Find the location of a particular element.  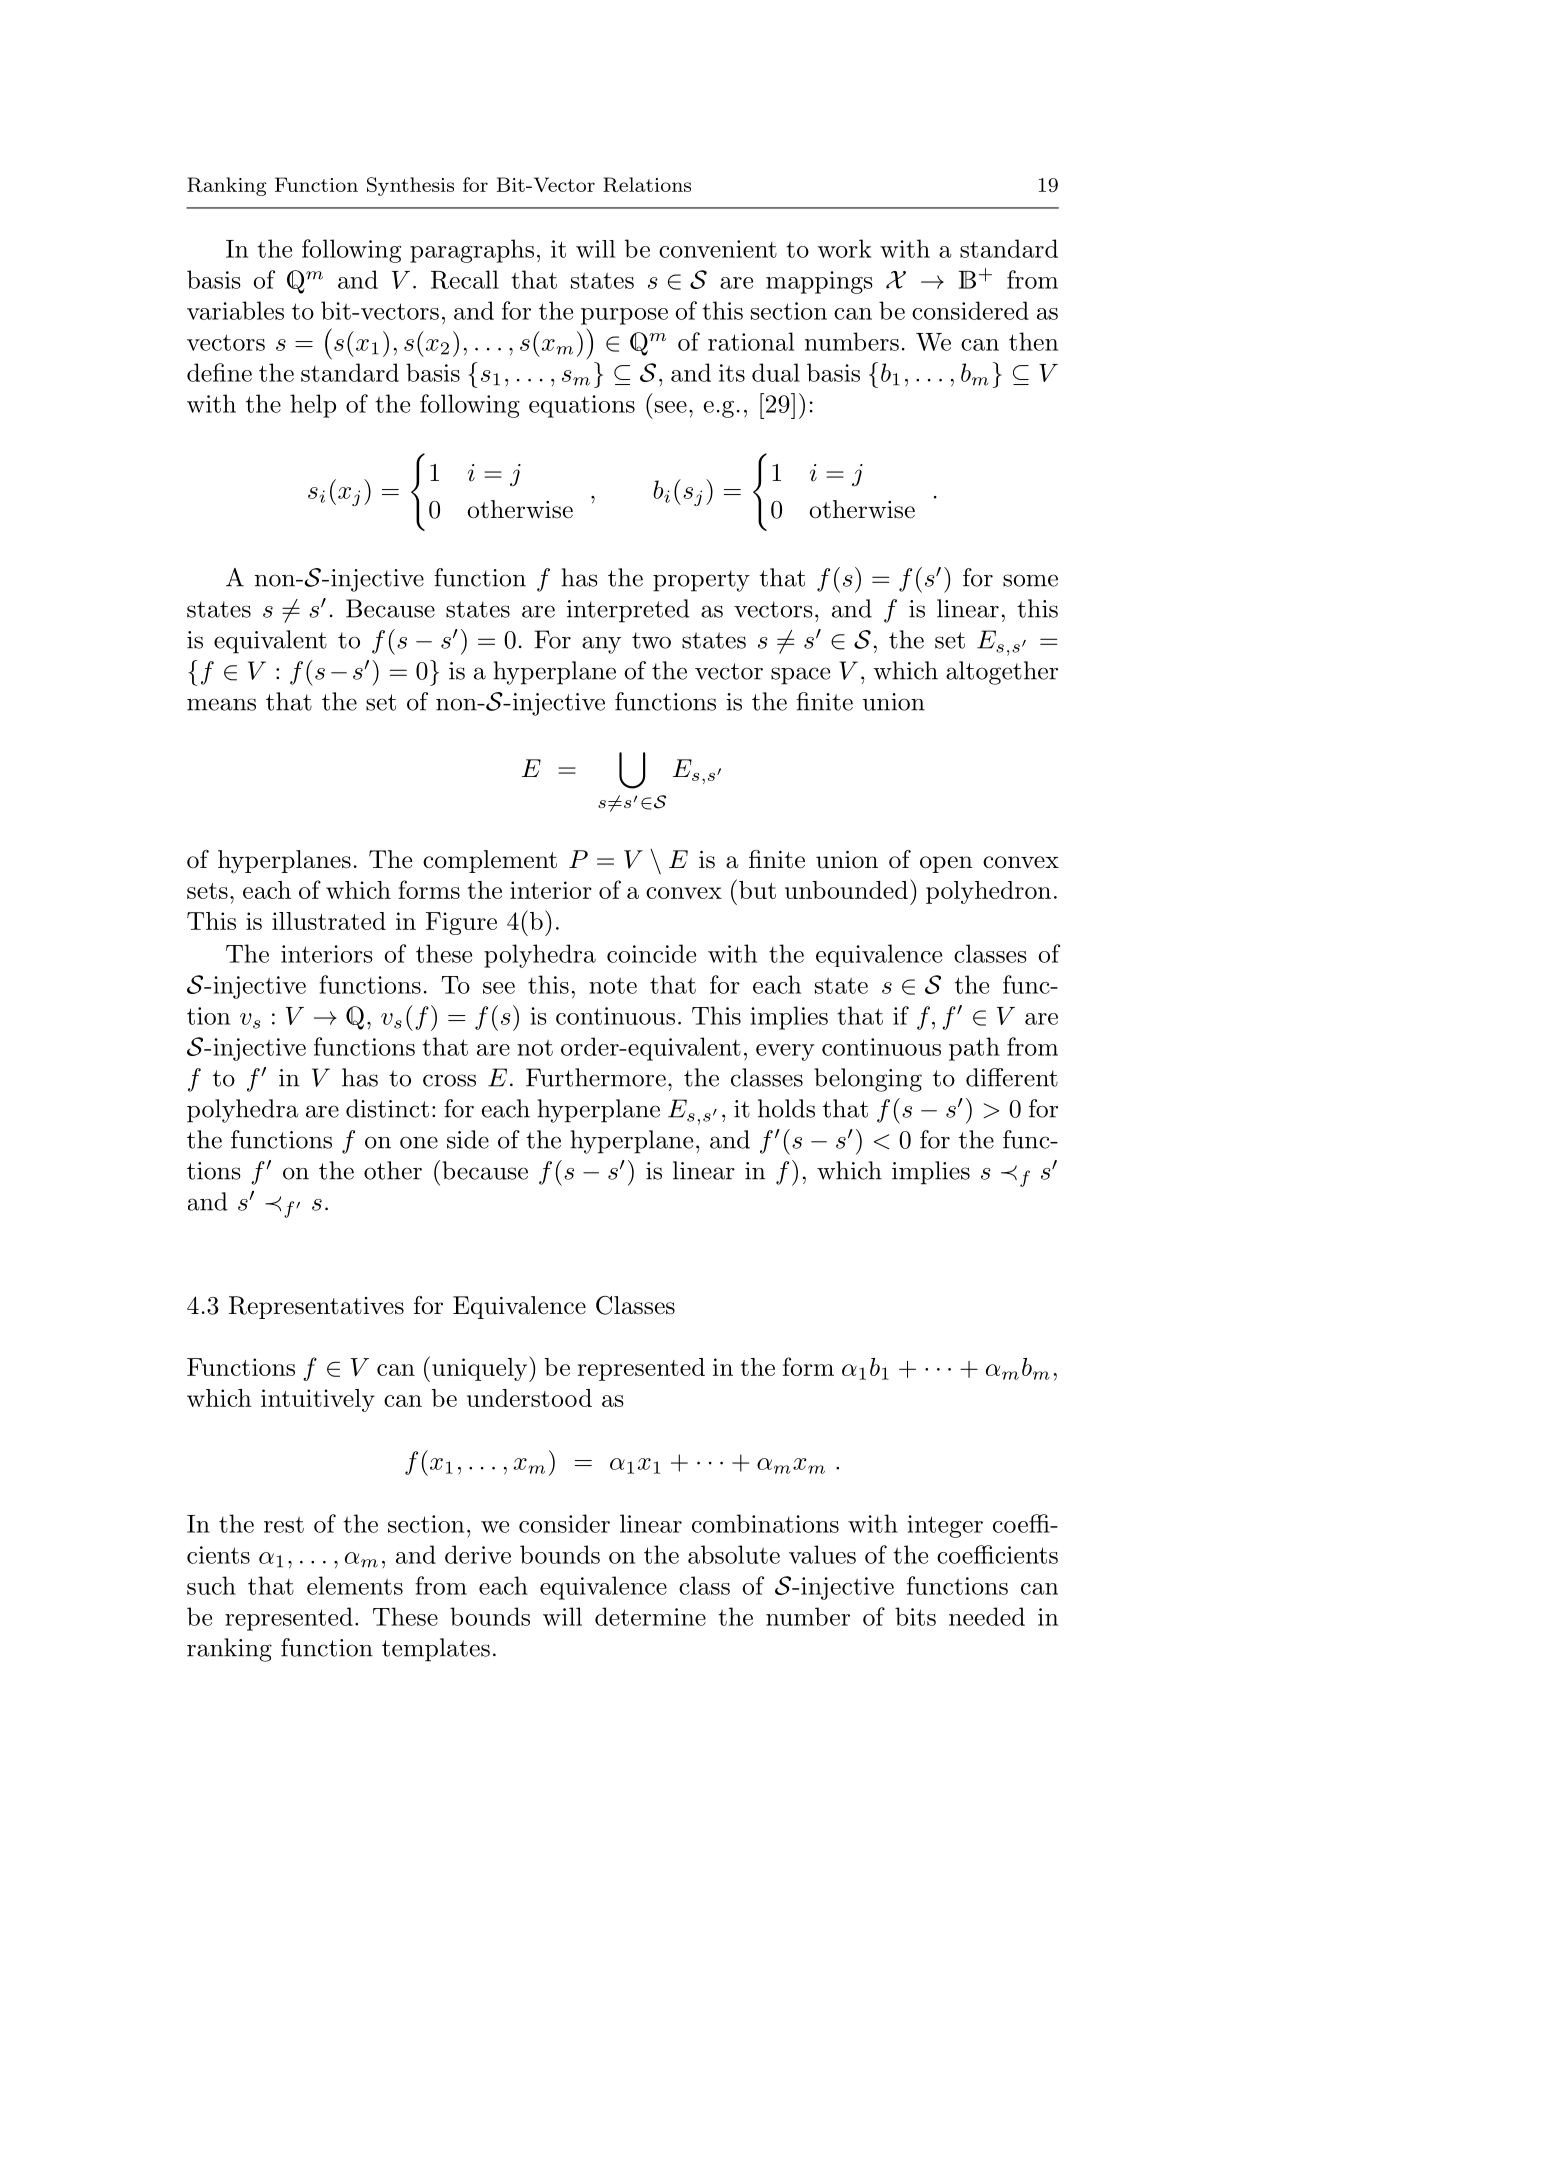

elements is located at coordinates (355, 1585).
